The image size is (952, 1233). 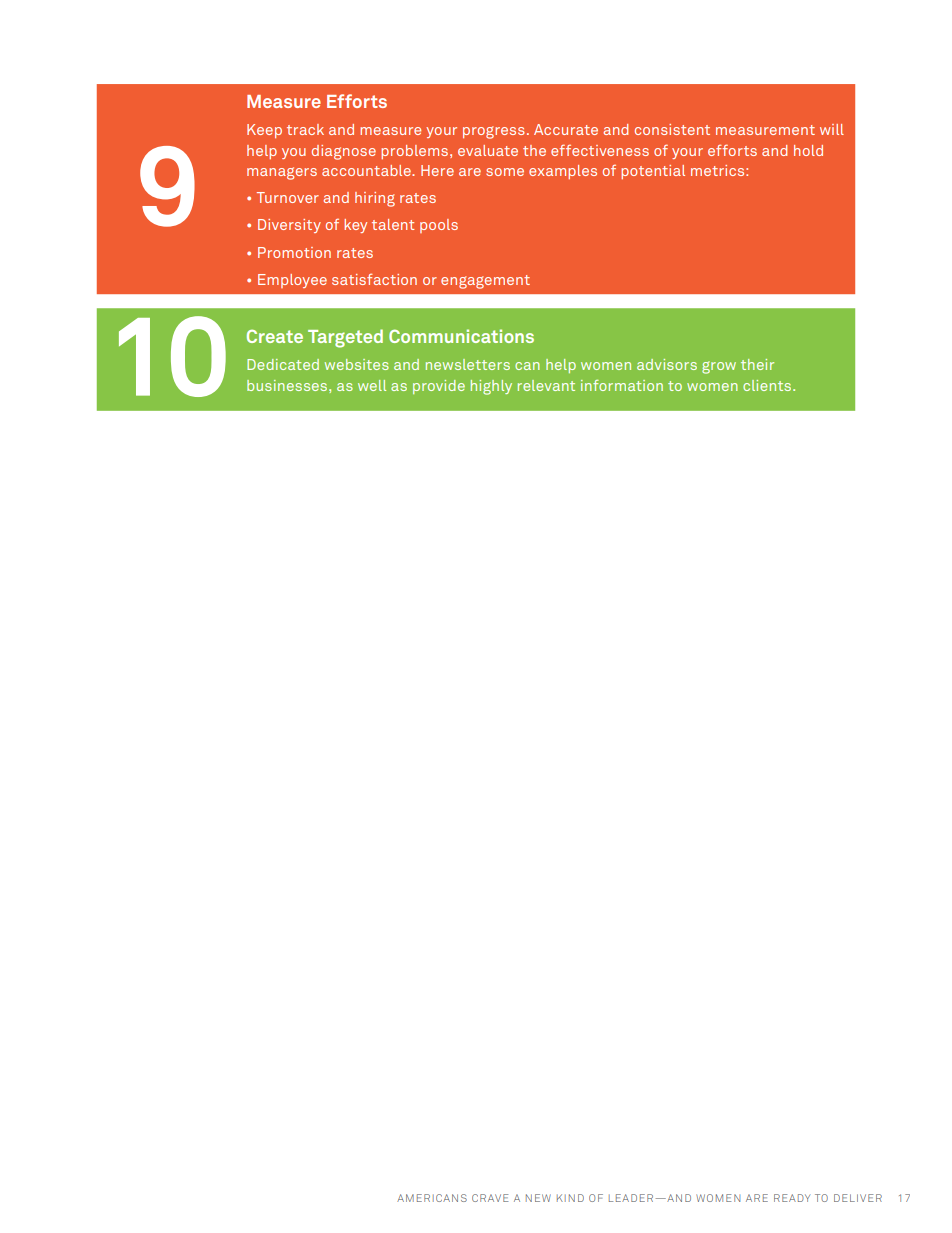 I want to click on Crave, so click(x=490, y=1198).
